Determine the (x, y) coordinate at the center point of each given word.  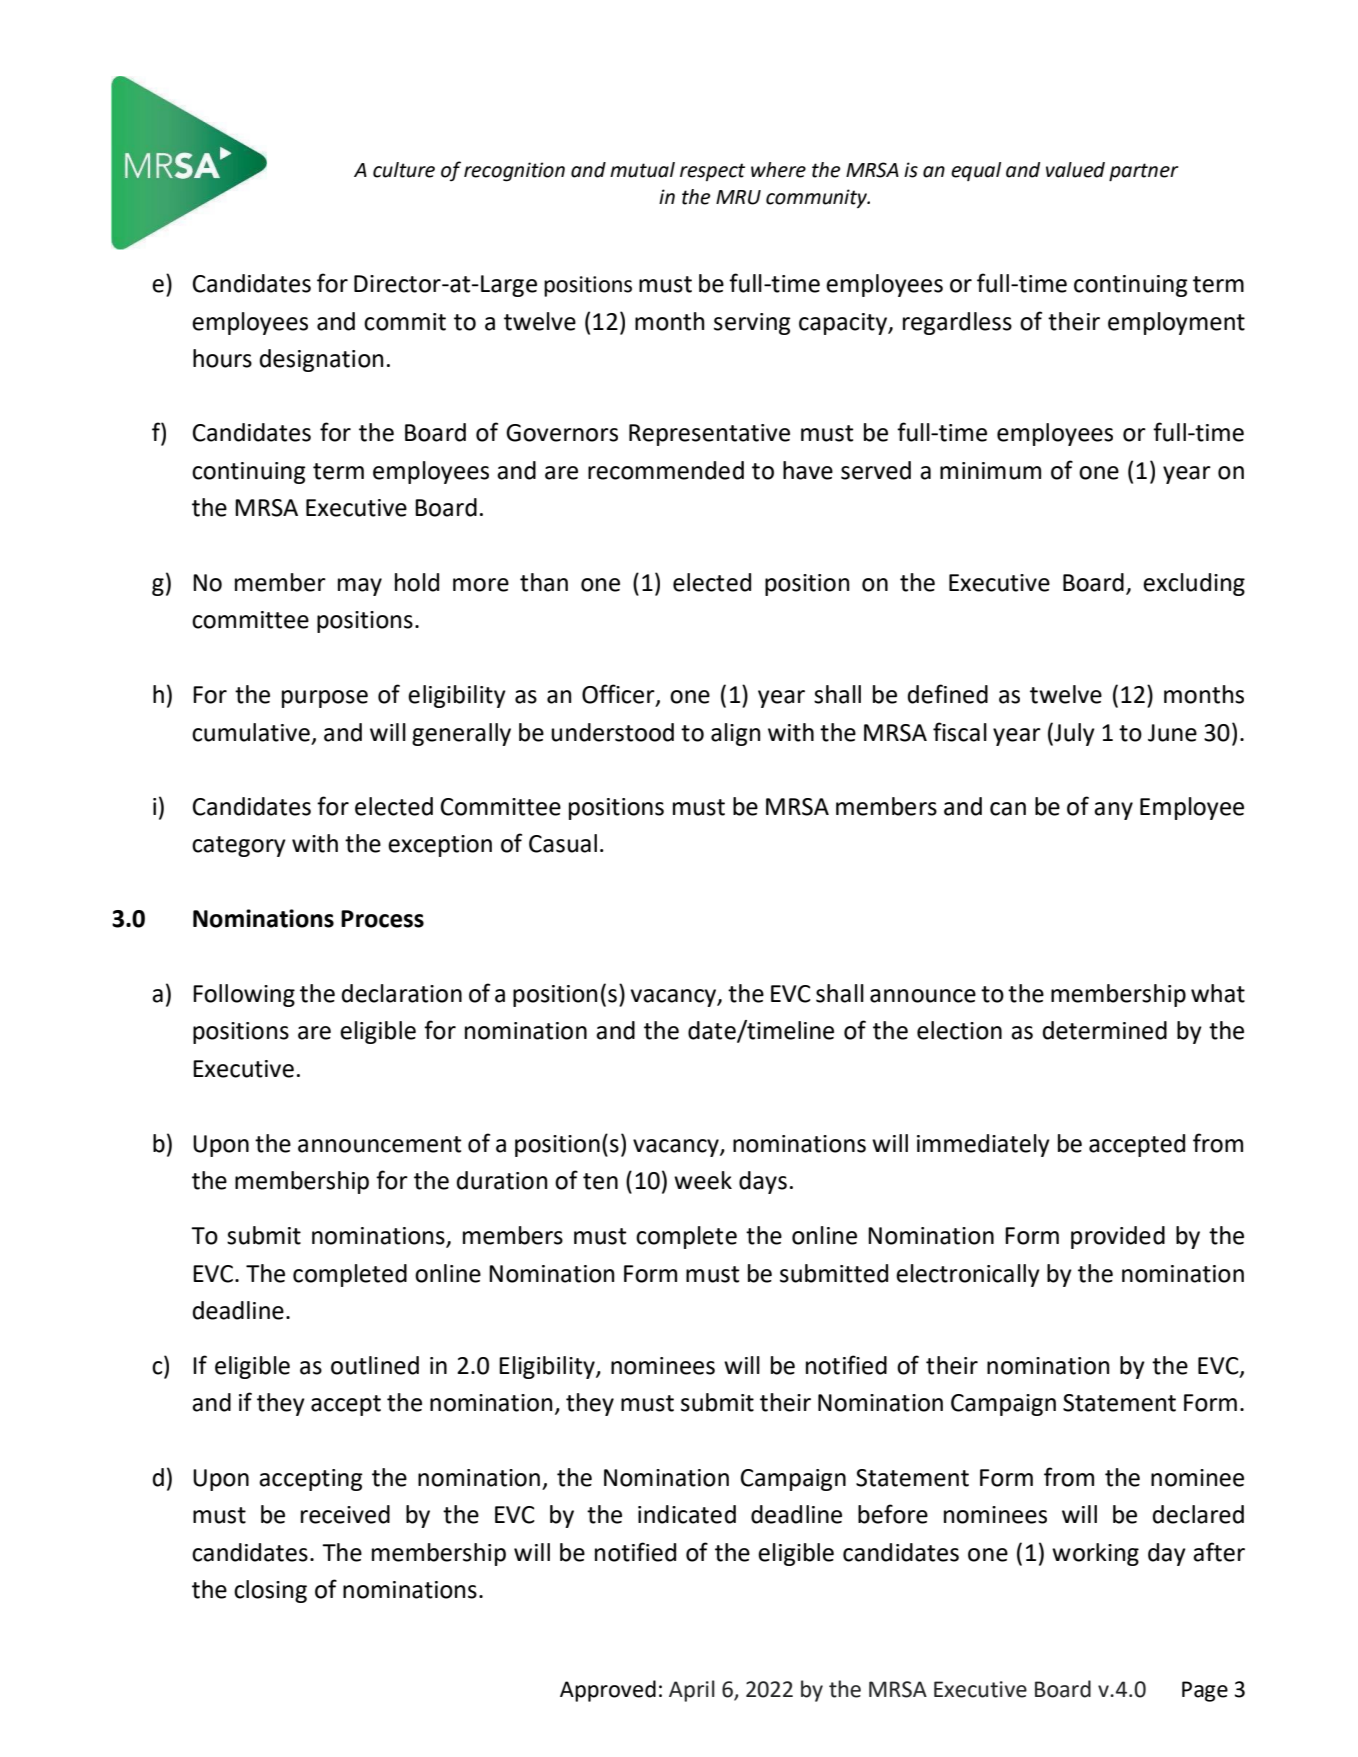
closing (270, 1591)
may (360, 587)
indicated (687, 1514)
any (1113, 811)
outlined (375, 1365)
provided (1118, 1237)
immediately (983, 1145)
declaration (402, 993)
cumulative (251, 732)
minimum (990, 471)
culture (404, 170)
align (735, 734)
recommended (666, 470)
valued (1075, 170)
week (703, 1180)
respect (712, 172)
